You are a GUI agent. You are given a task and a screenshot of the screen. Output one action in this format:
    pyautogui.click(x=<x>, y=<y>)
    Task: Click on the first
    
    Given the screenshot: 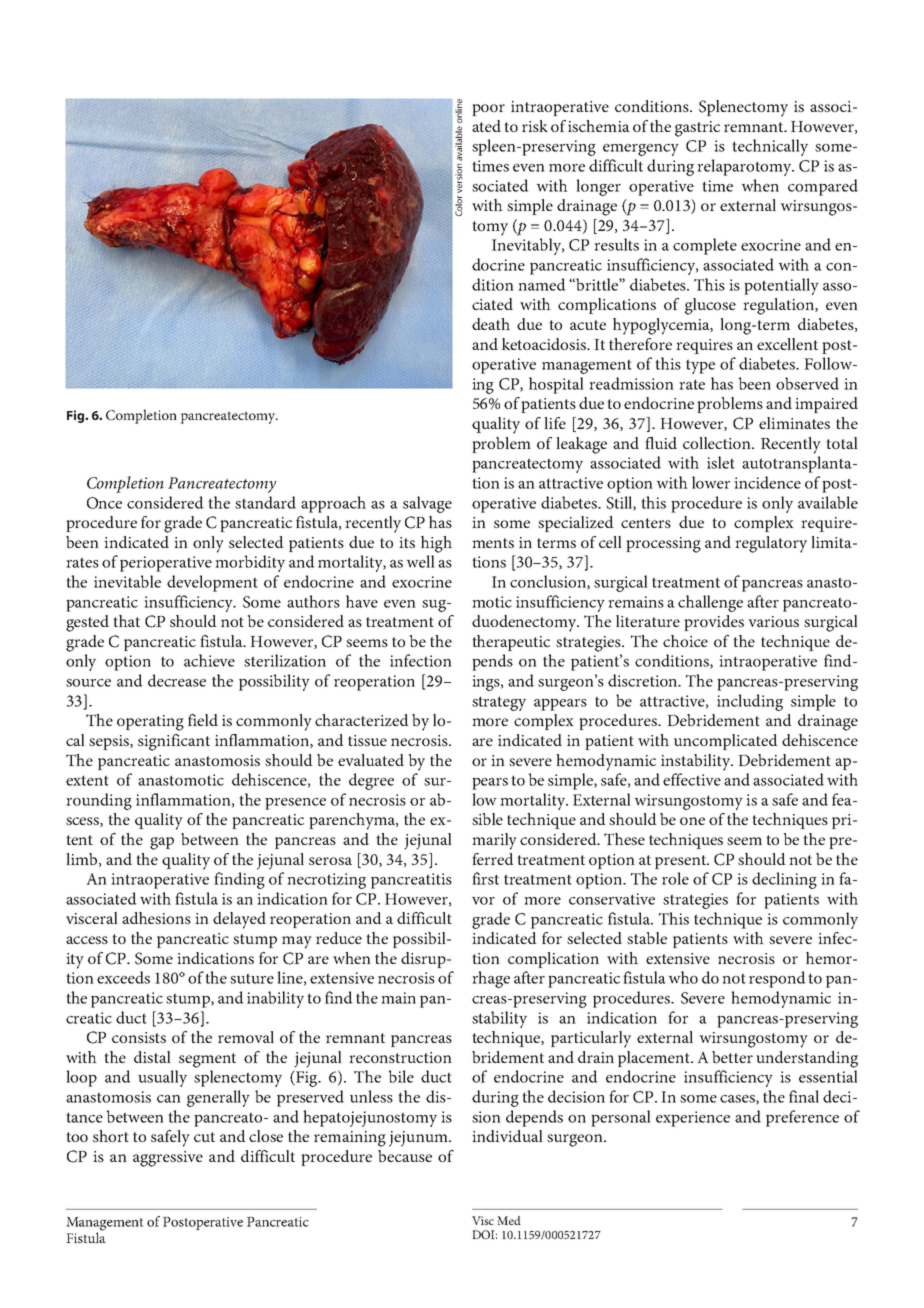 What is the action you would take?
    pyautogui.click(x=485, y=878)
